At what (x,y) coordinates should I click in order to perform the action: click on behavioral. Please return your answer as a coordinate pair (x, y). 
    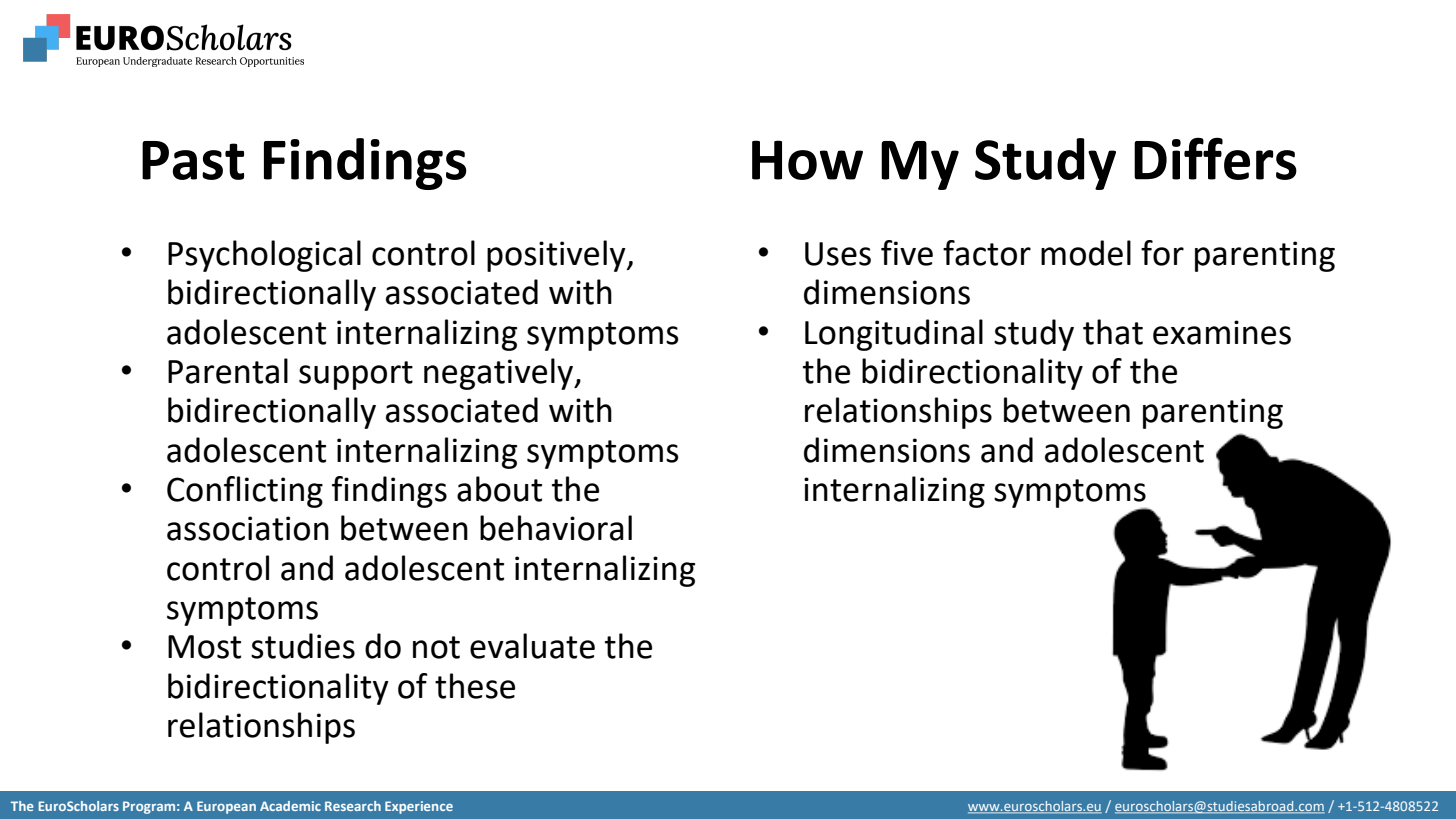
    Looking at the image, I should click on (556, 528).
